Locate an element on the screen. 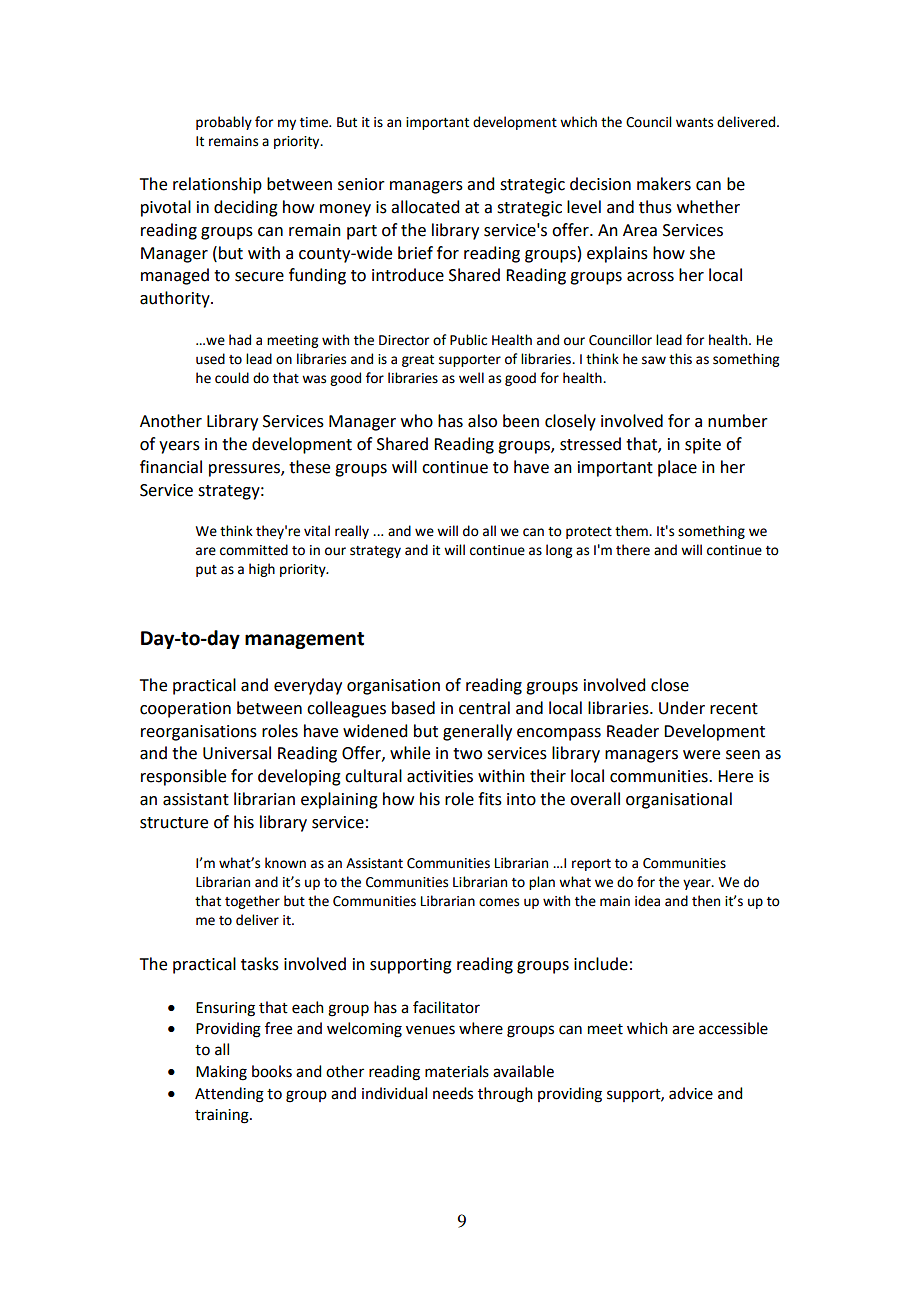 This screenshot has width=924, height=1308. together is located at coordinates (252, 902).
